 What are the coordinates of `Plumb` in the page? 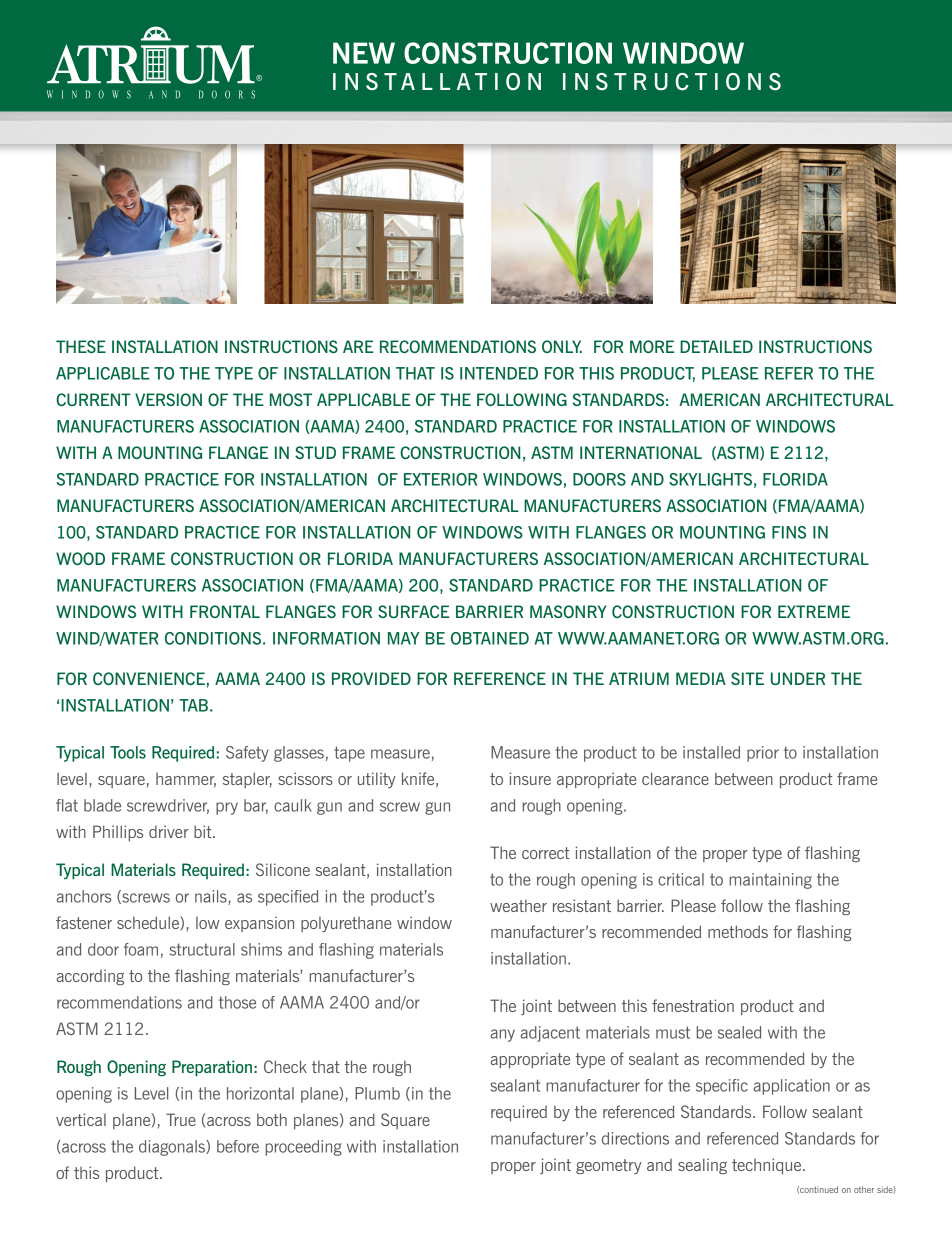 It's located at (377, 1093).
